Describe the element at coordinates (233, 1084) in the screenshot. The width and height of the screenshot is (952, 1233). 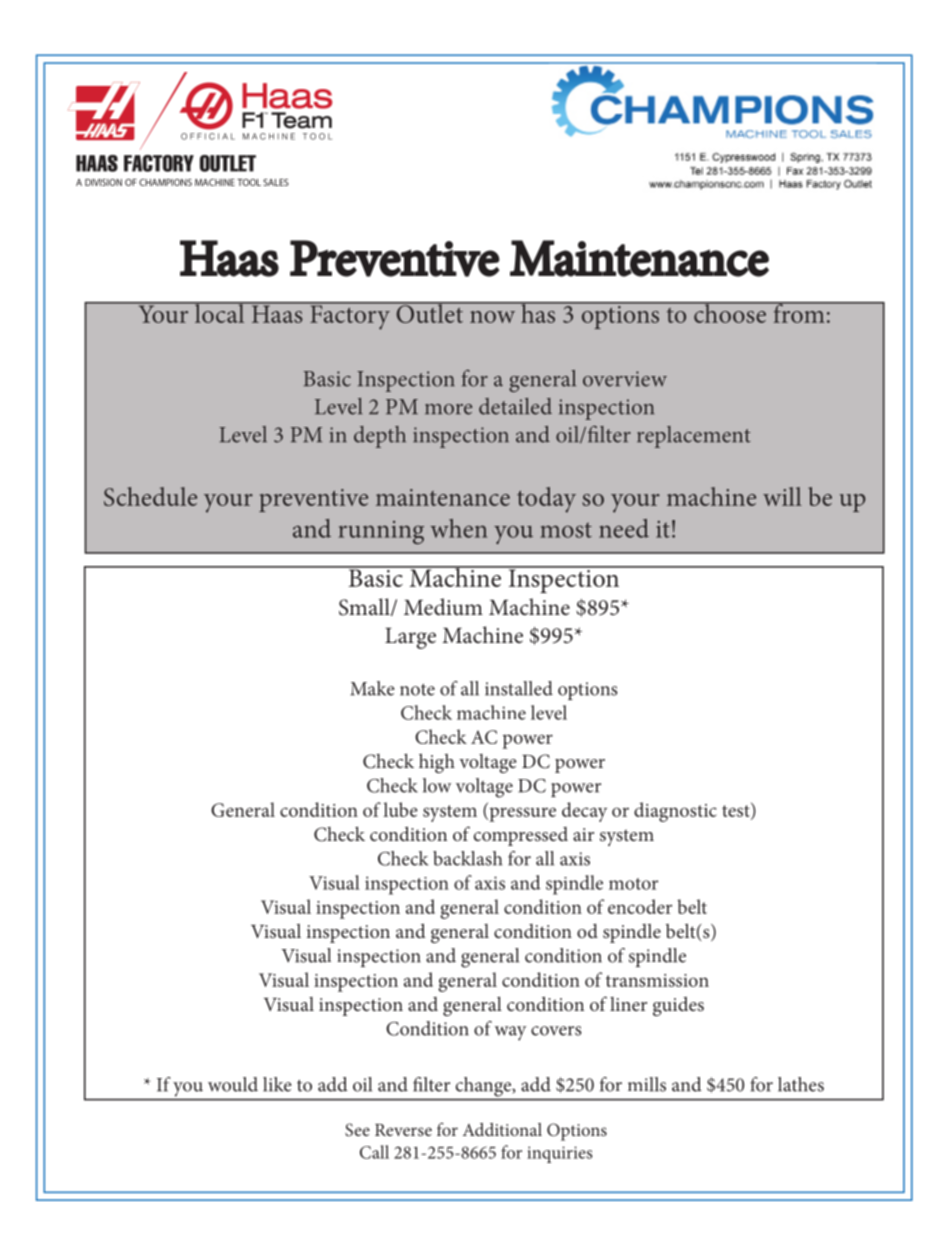
I see `would` at that location.
